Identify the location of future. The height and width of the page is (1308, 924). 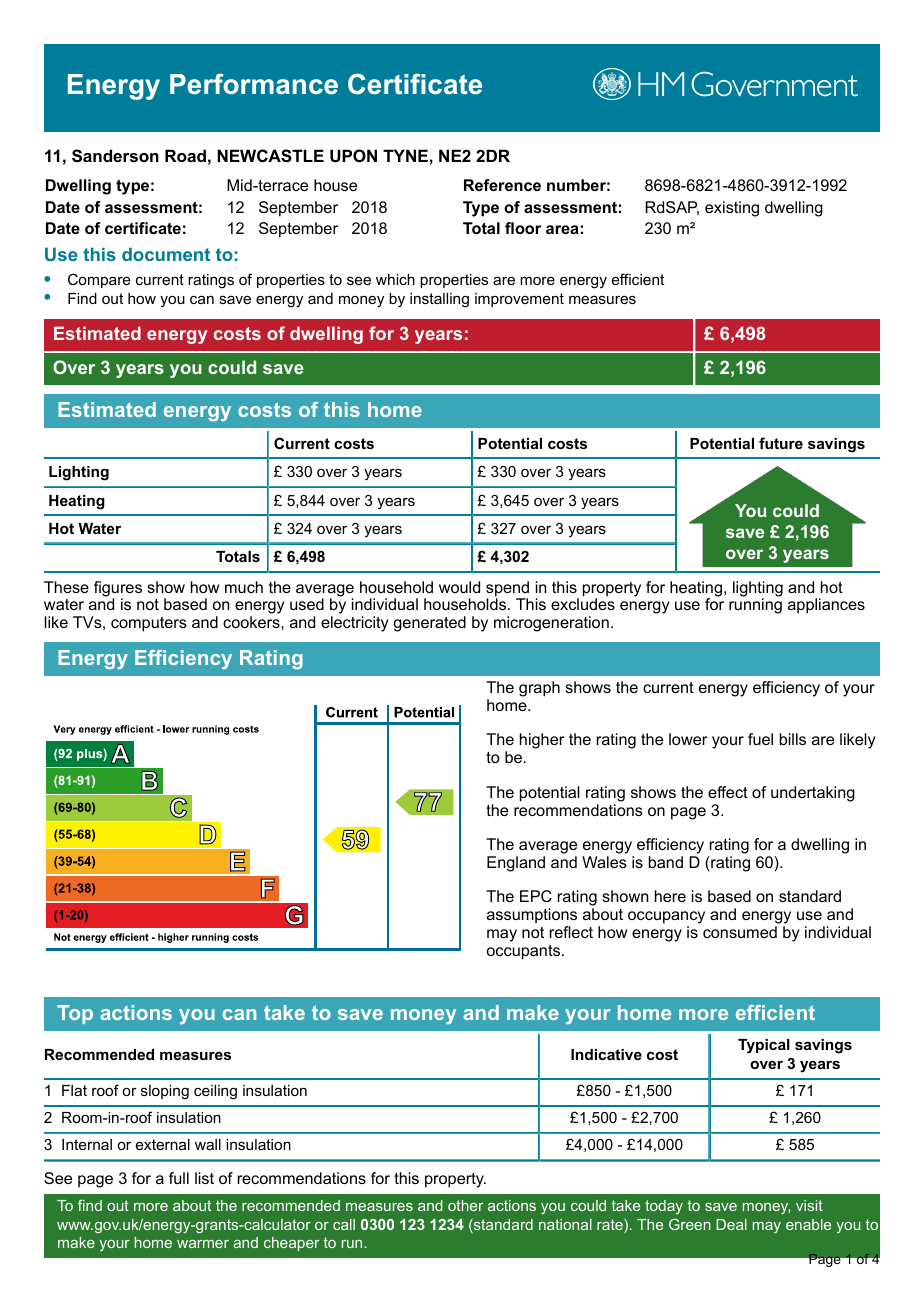
(781, 443).
